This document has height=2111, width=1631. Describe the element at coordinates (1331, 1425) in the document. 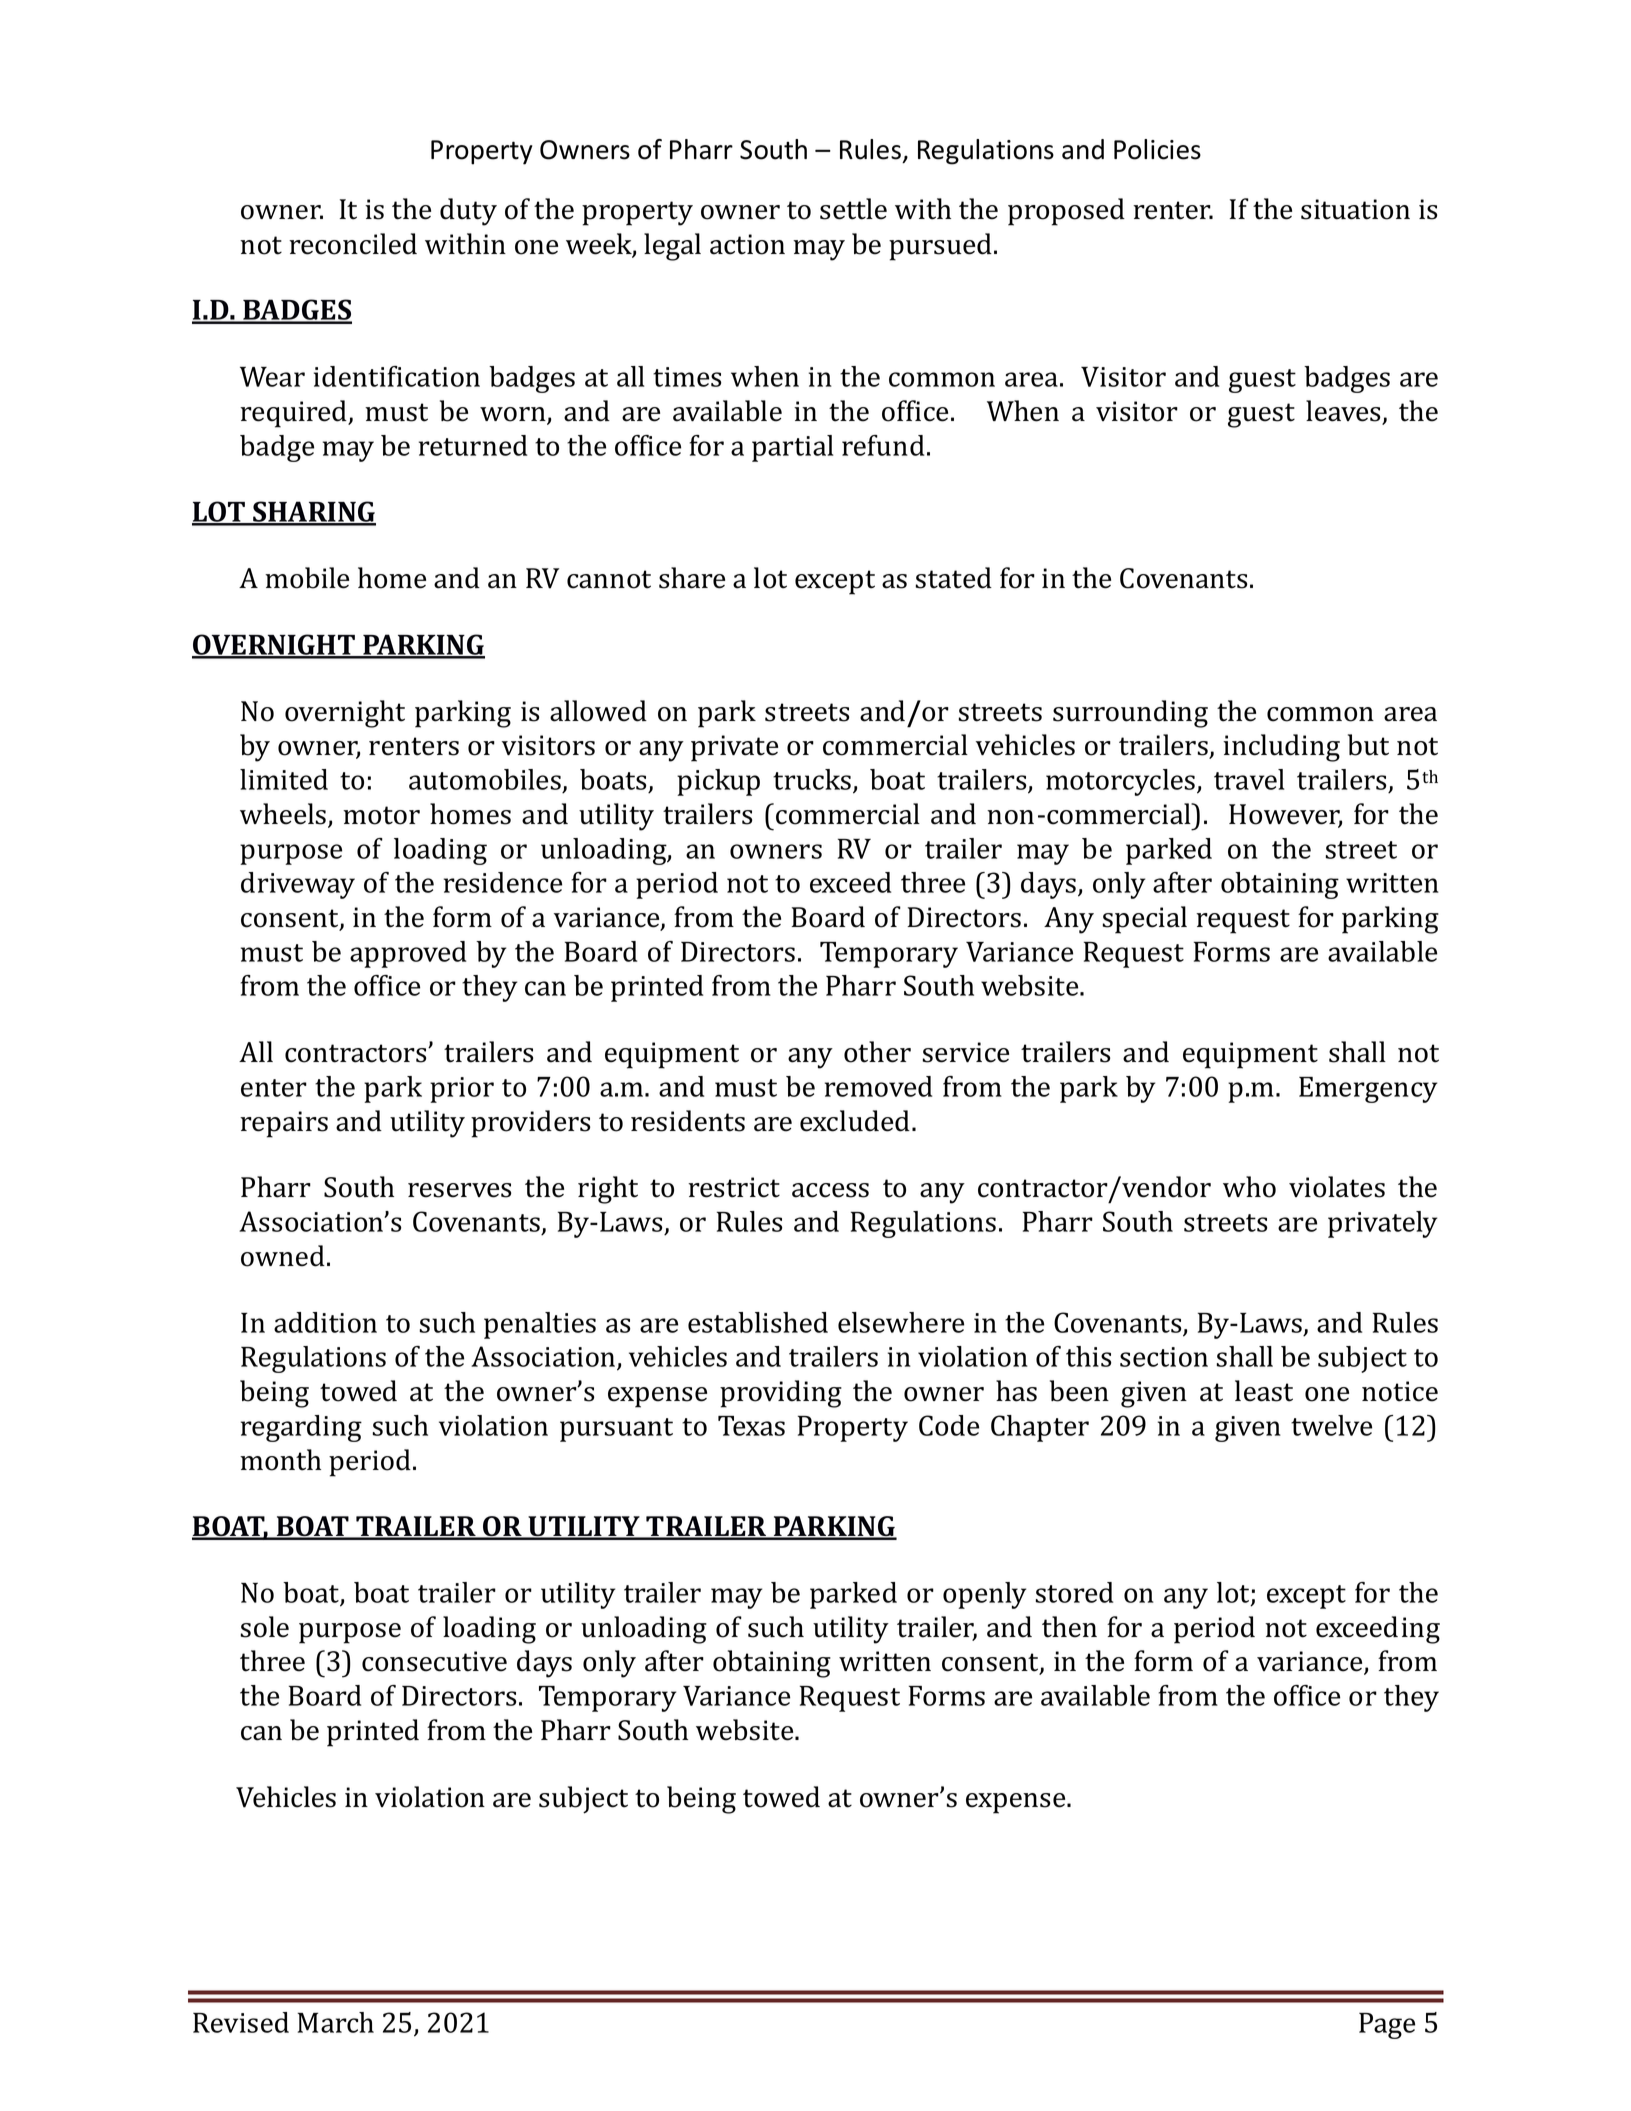

I see `twelve` at that location.
